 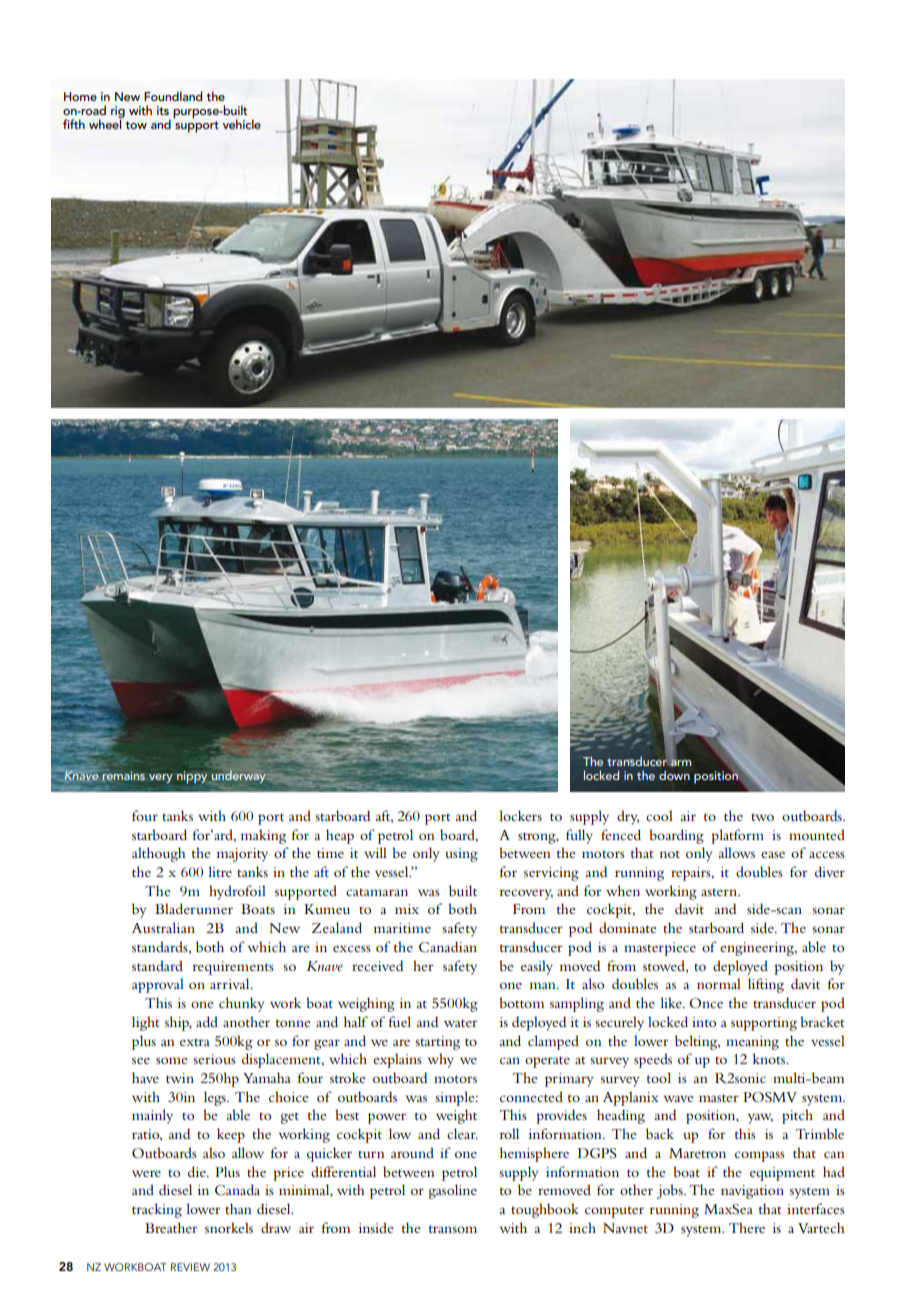 I want to click on Once, so click(x=706, y=1003).
